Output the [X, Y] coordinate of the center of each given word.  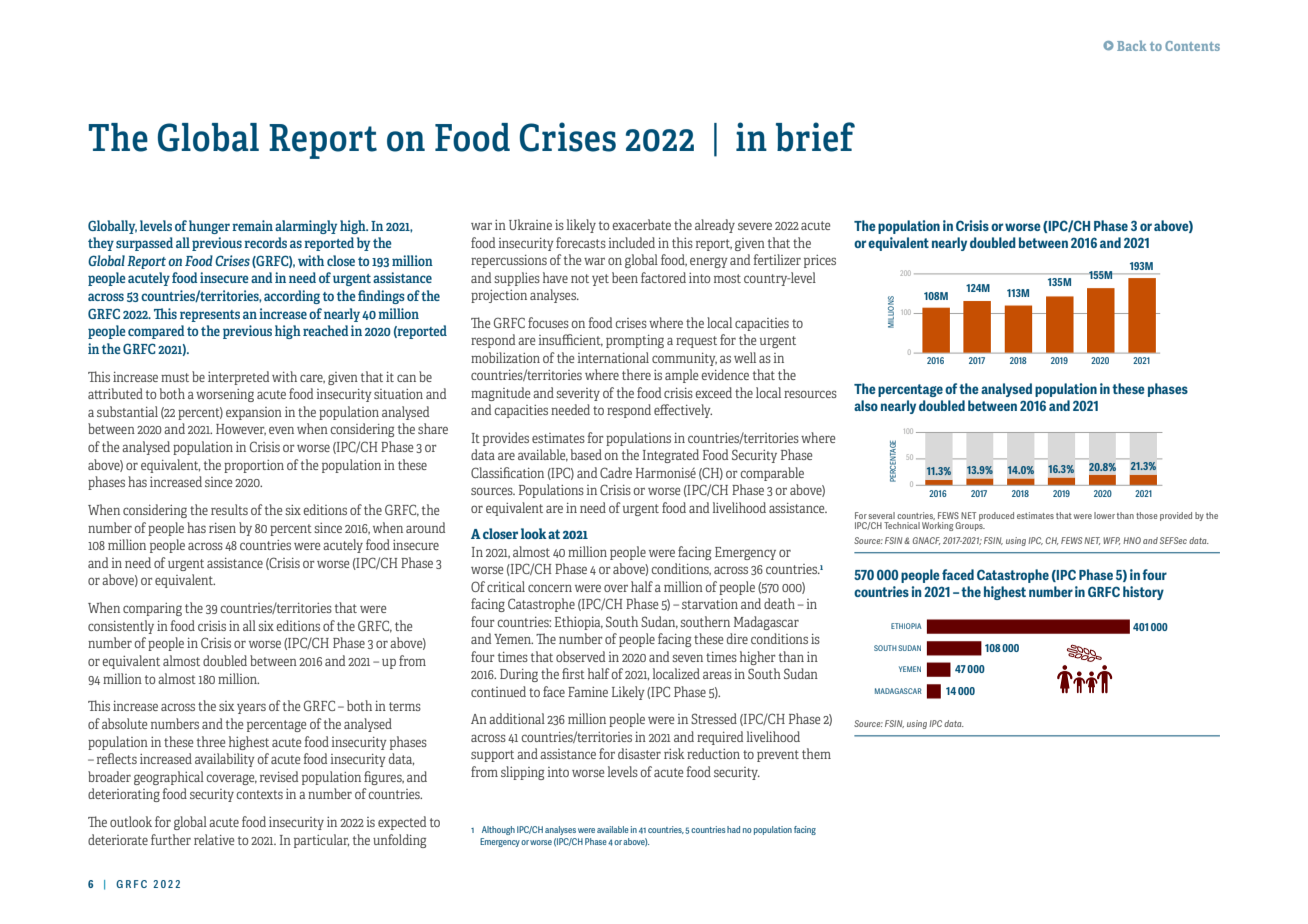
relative [214, 839]
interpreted [238, 378]
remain [252, 225]
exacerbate [641, 224]
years [251, 708]
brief [815, 137]
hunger [209, 227]
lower [1104, 515]
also [866, 405]
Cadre [616, 472]
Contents [1192, 46]
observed [580, 656]
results [229, 509]
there [636, 374]
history [1143, 593]
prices [820, 261]
